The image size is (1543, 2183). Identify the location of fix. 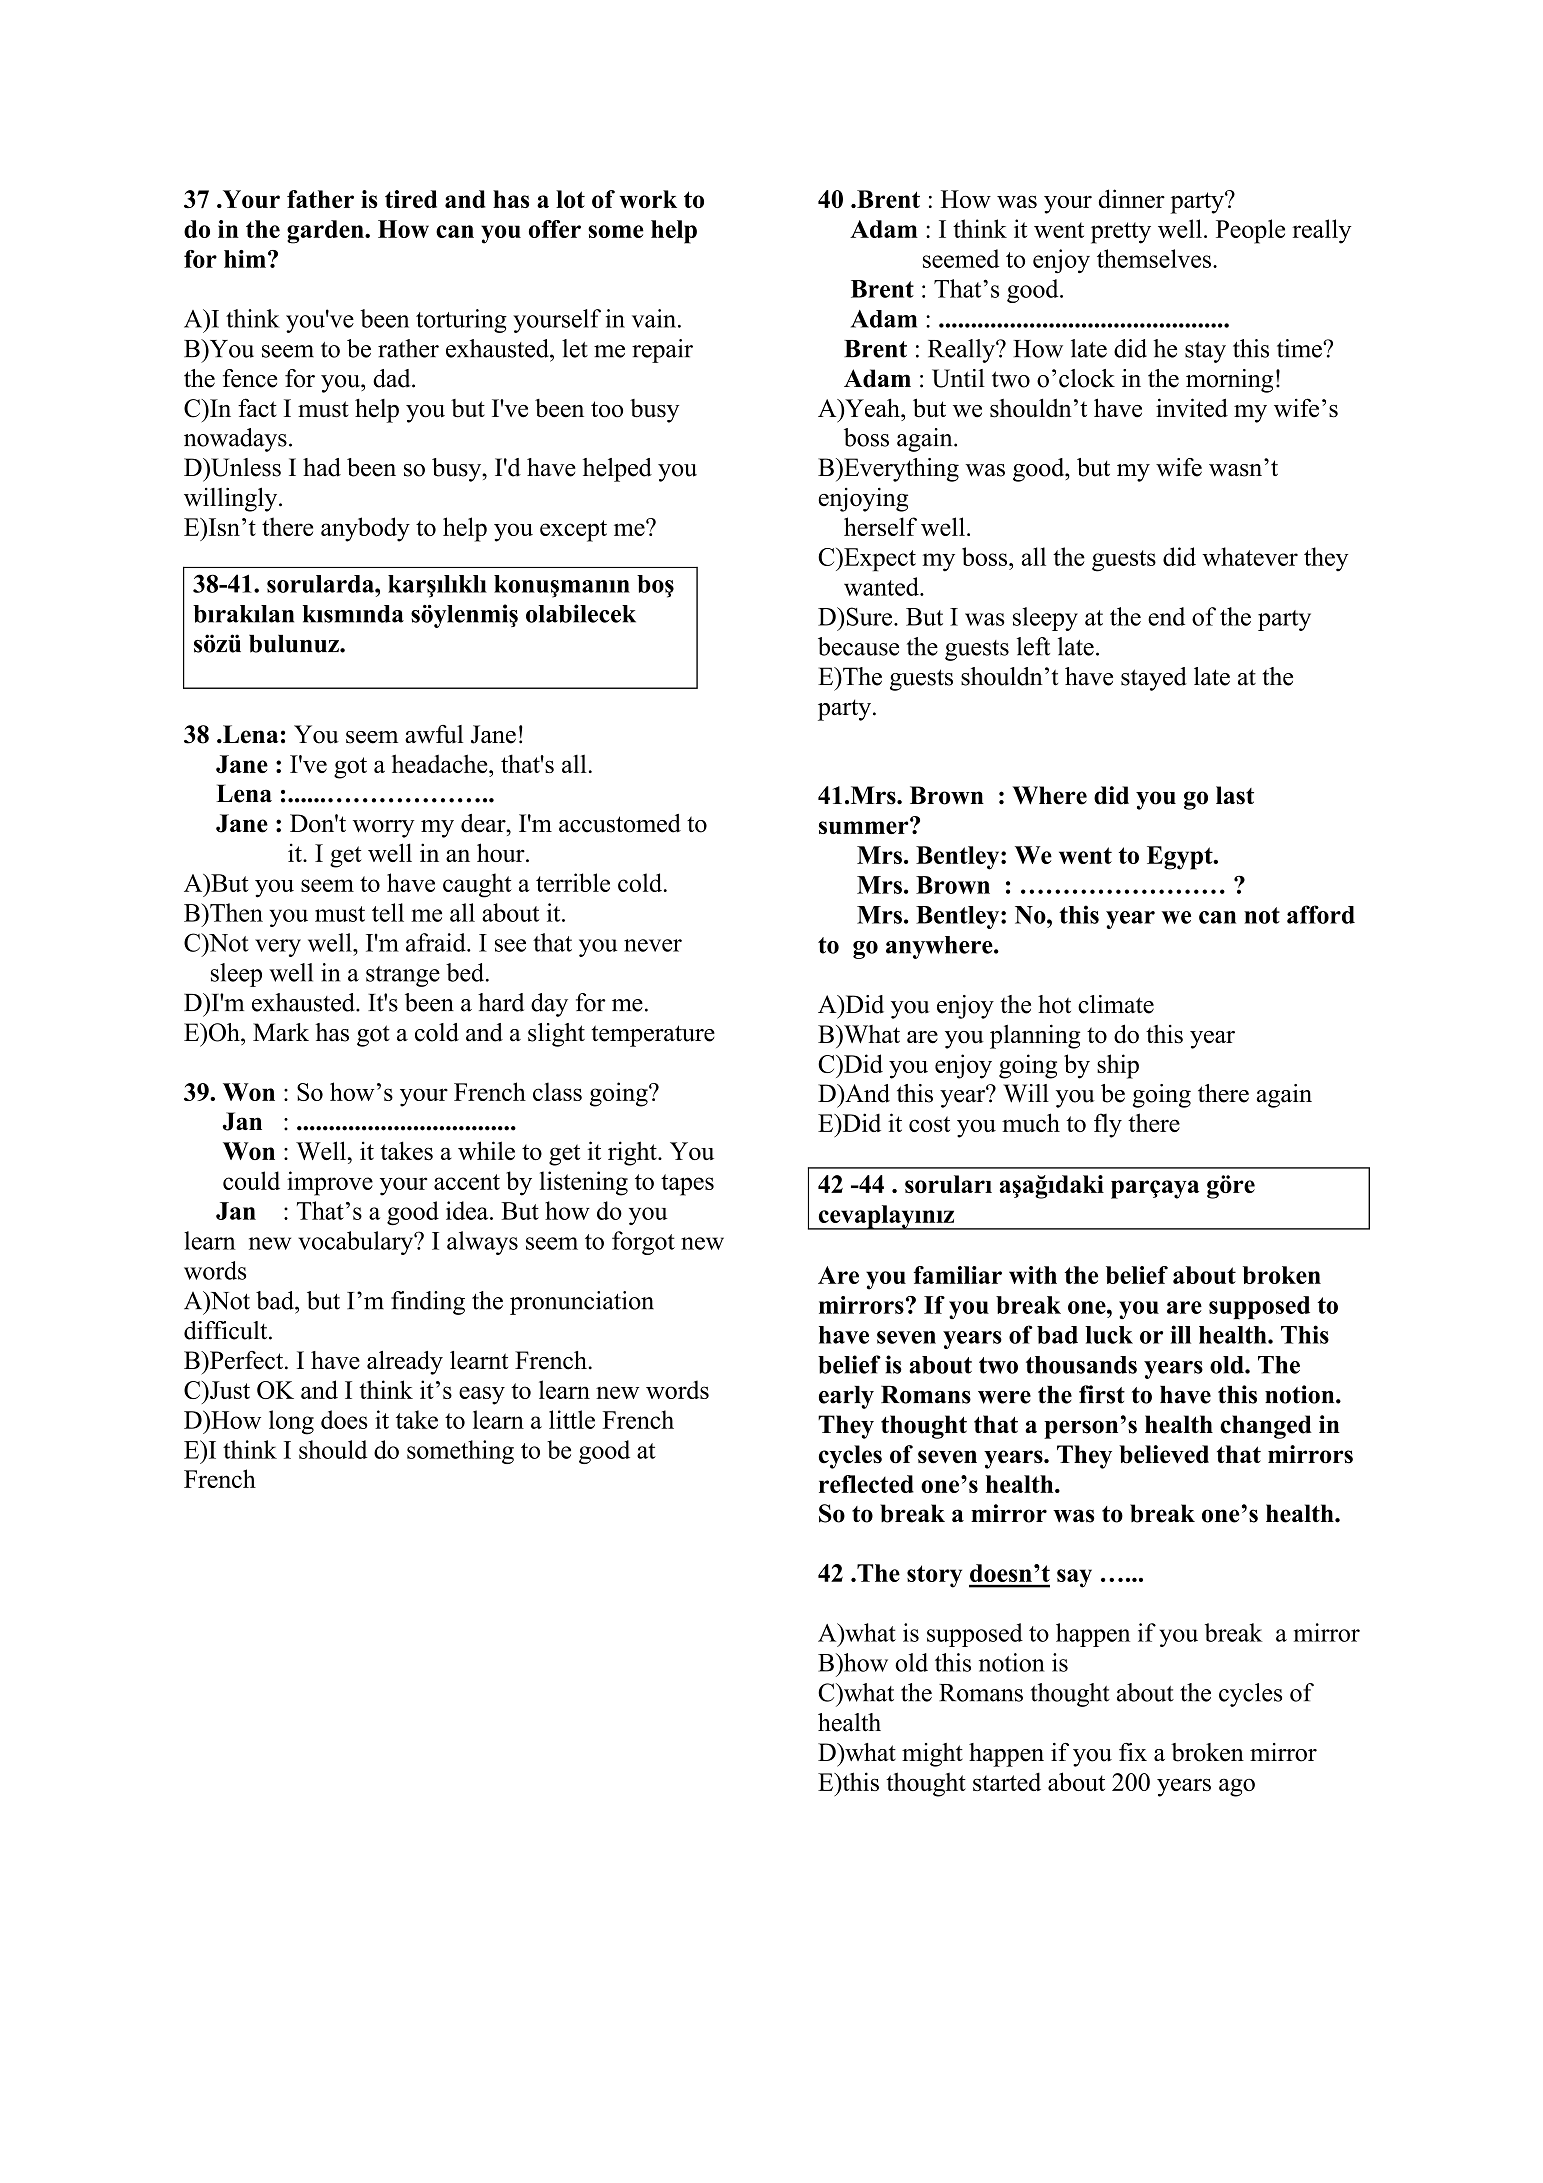
(1133, 1752).
